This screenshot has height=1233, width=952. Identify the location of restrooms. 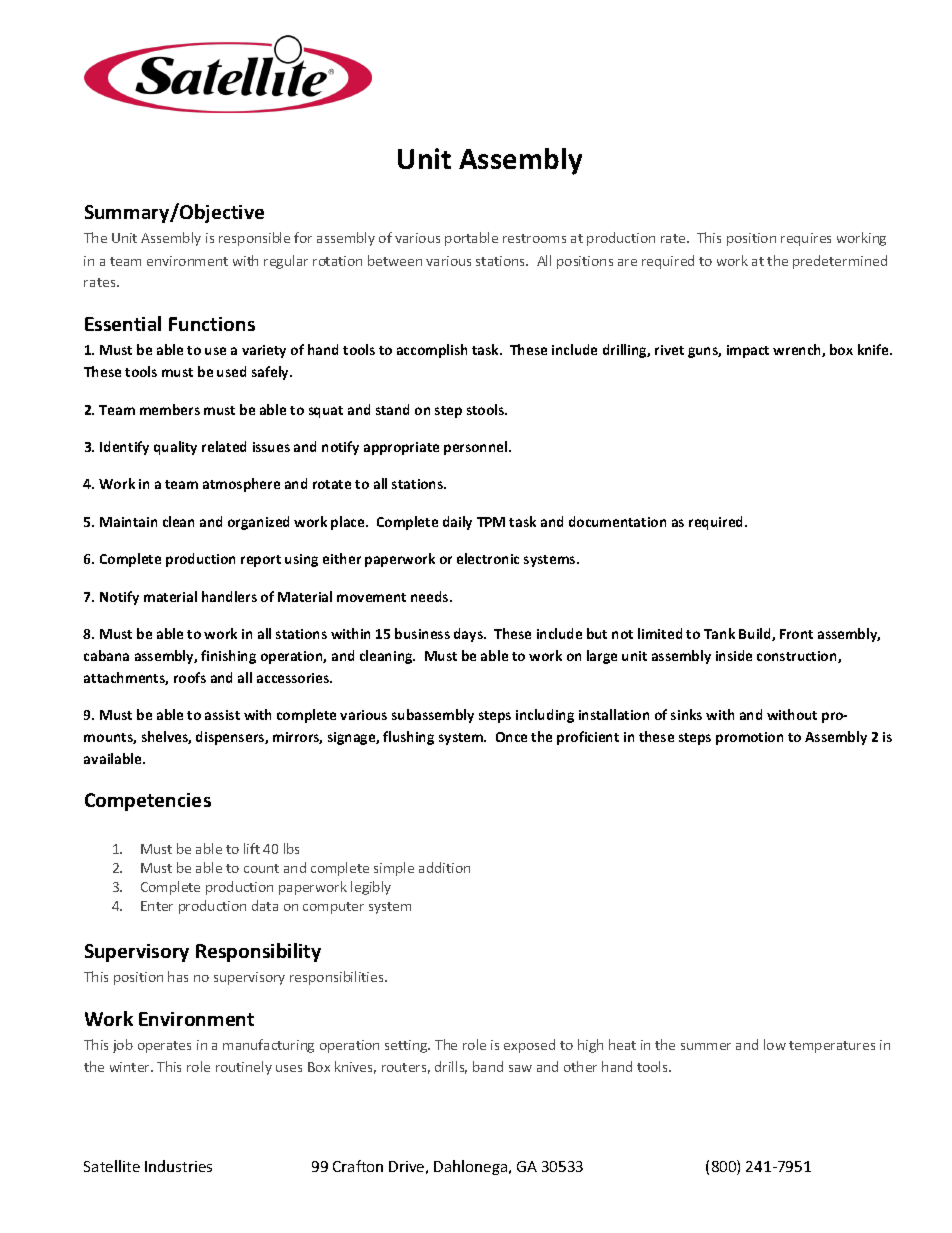
(534, 238).
